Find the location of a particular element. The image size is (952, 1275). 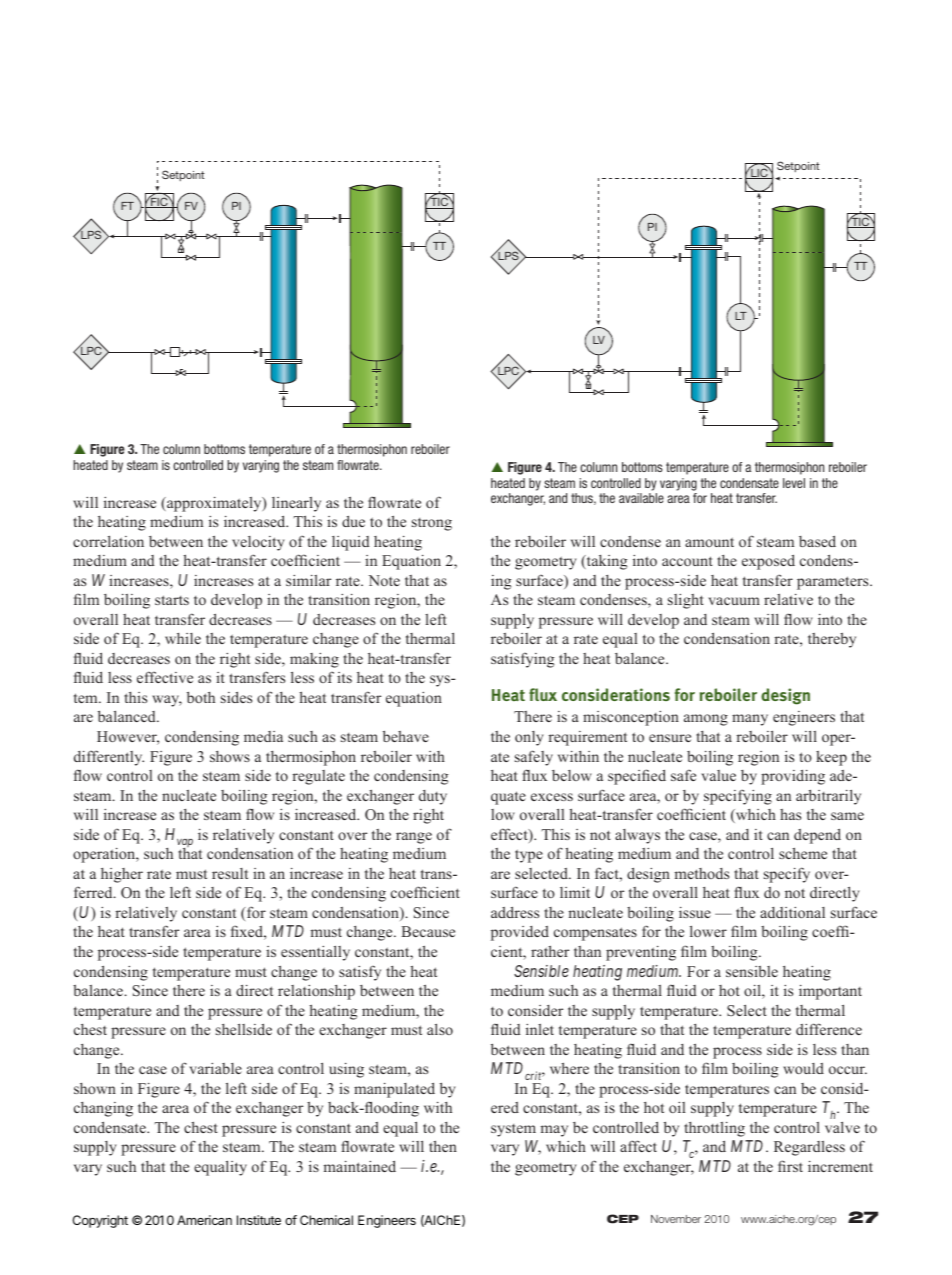

vap is located at coordinates (185, 844).
